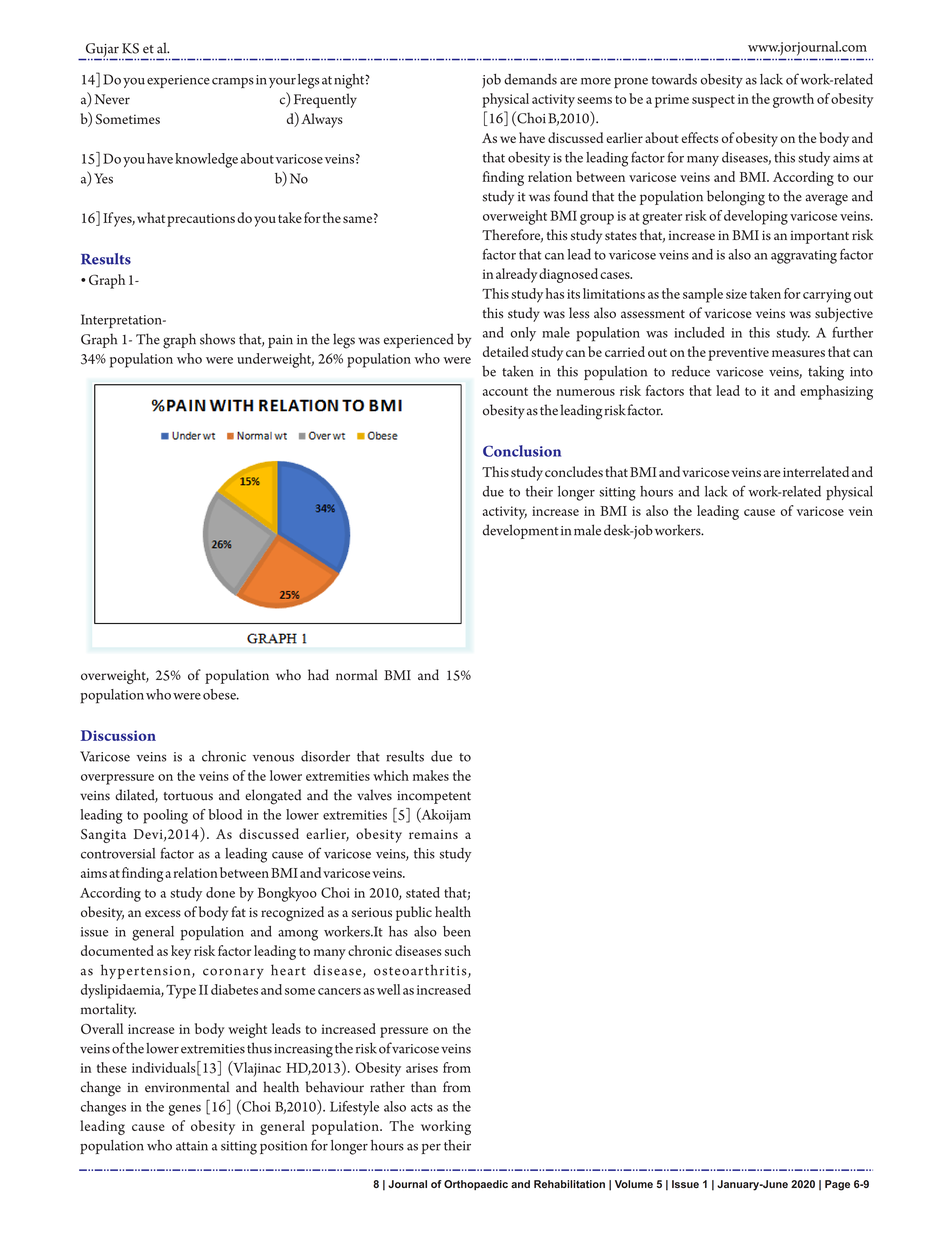  Describe the element at coordinates (521, 531) in the image. I see `development` at that location.
